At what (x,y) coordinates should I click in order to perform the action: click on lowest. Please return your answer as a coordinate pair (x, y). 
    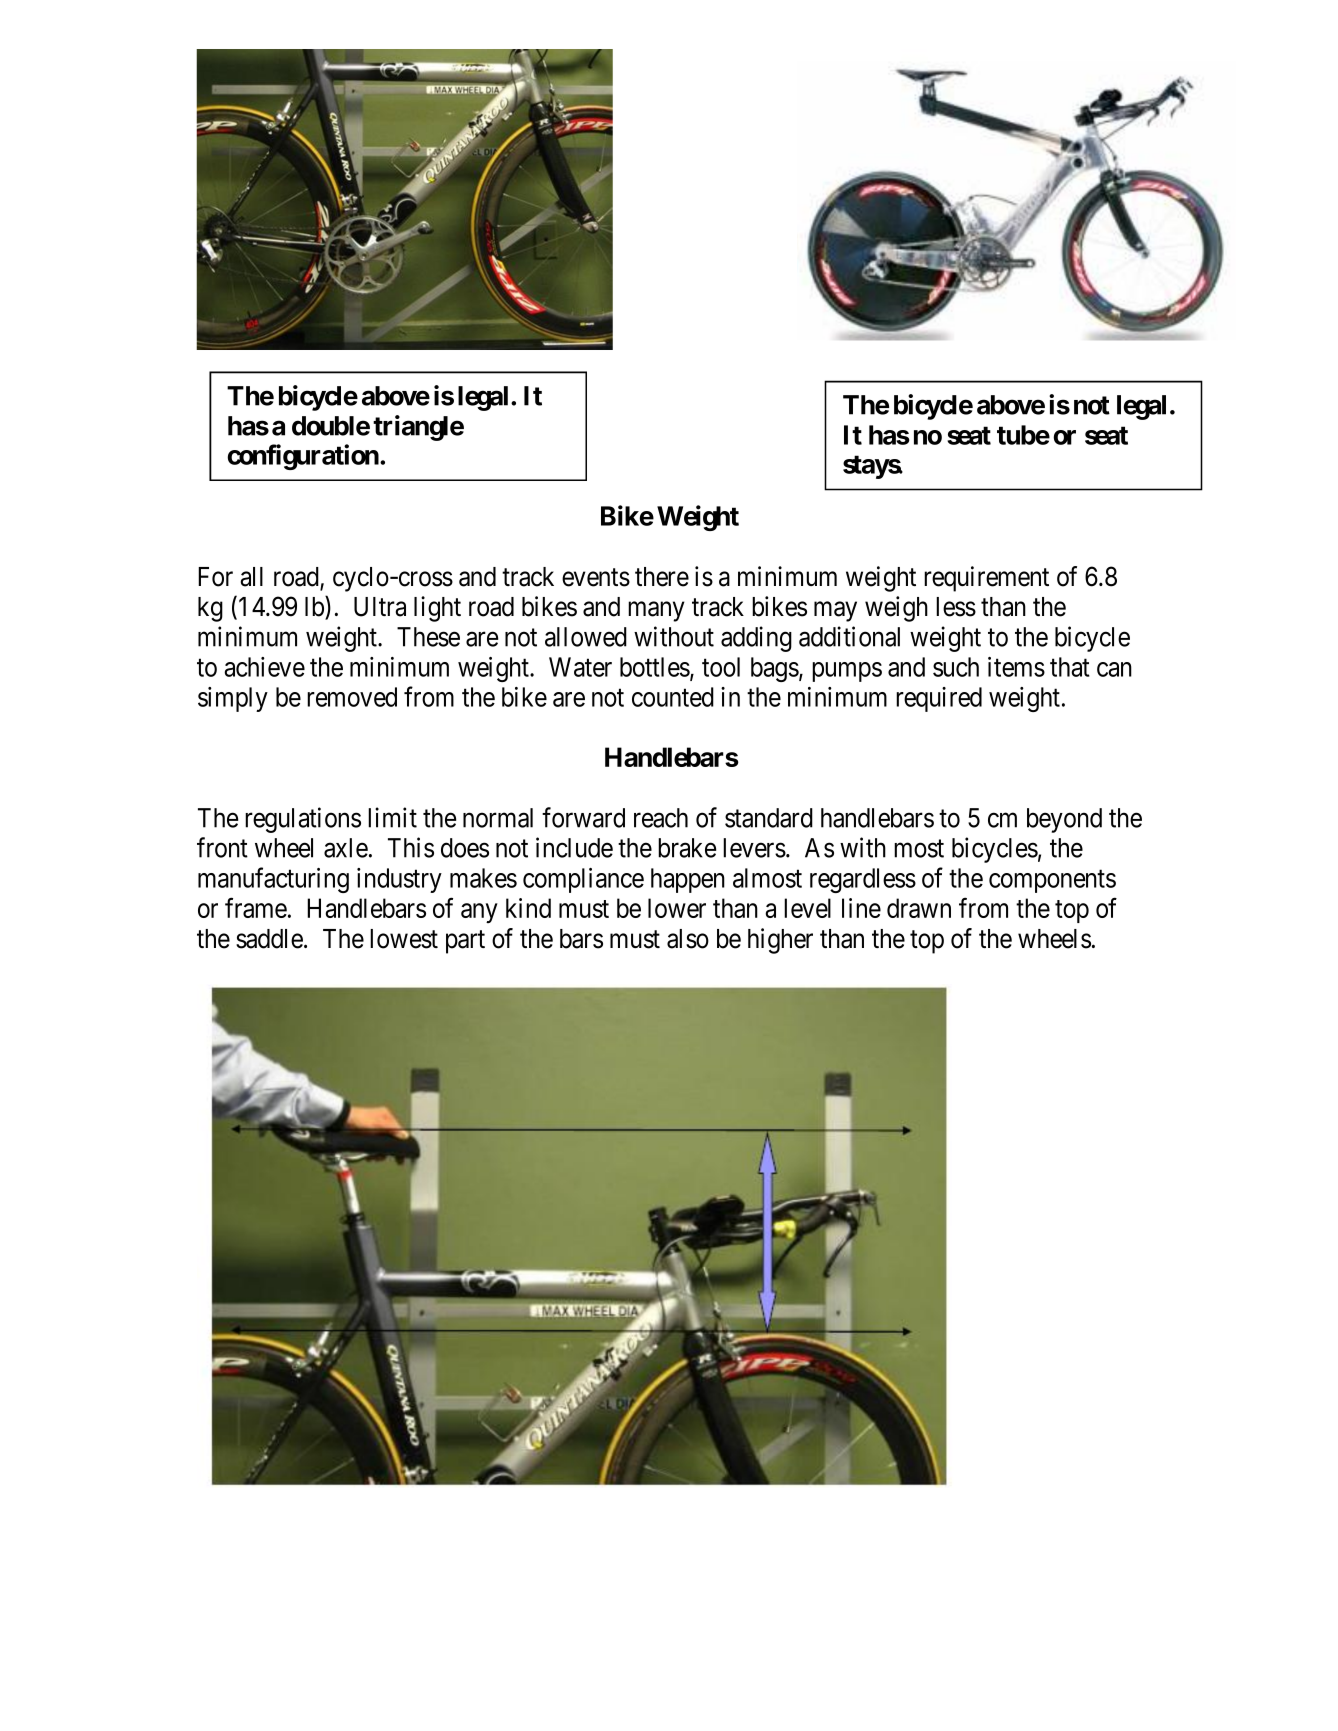
    Looking at the image, I should click on (404, 939).
